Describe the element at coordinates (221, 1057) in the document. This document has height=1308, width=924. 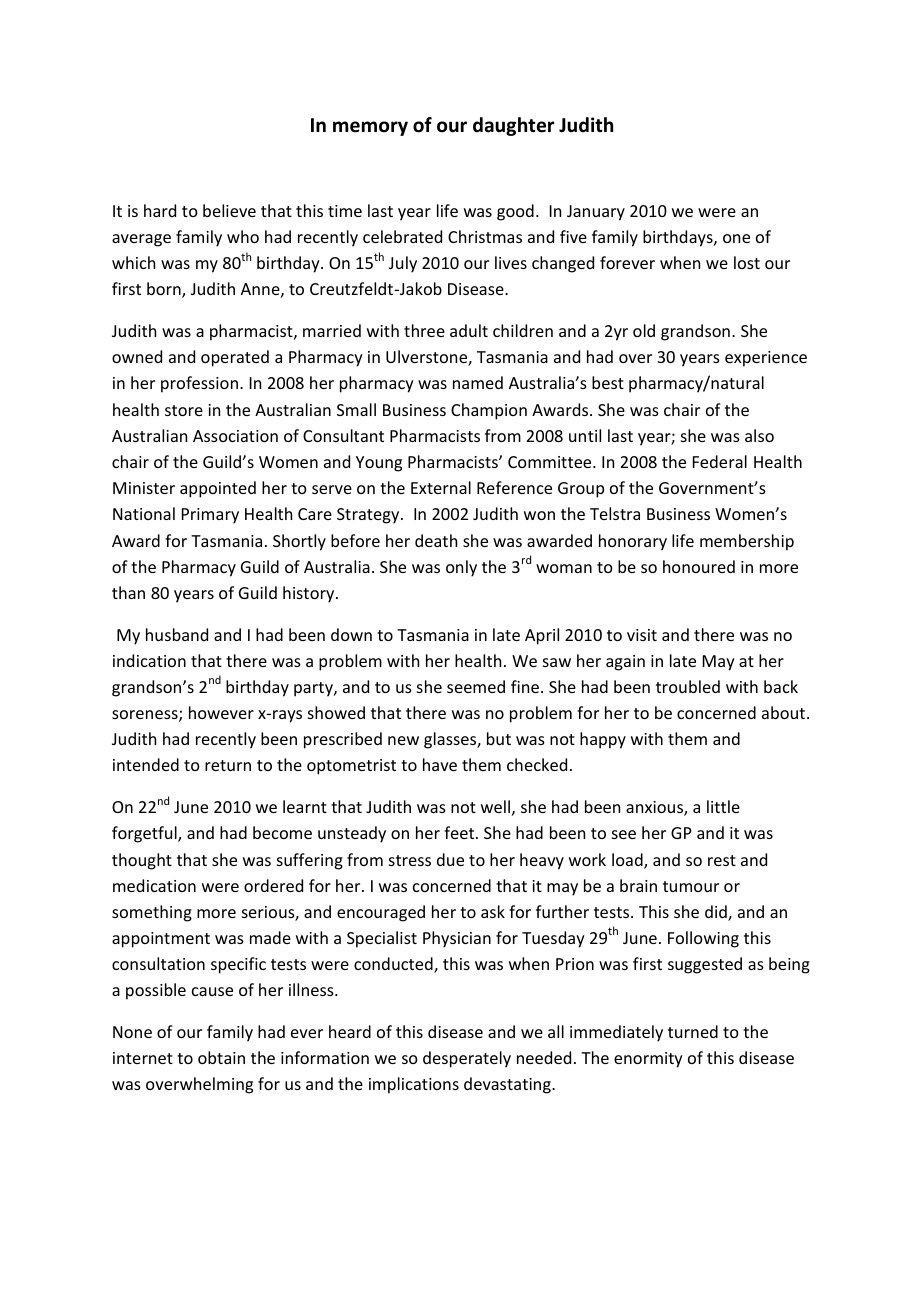
I see `obtain` at that location.
